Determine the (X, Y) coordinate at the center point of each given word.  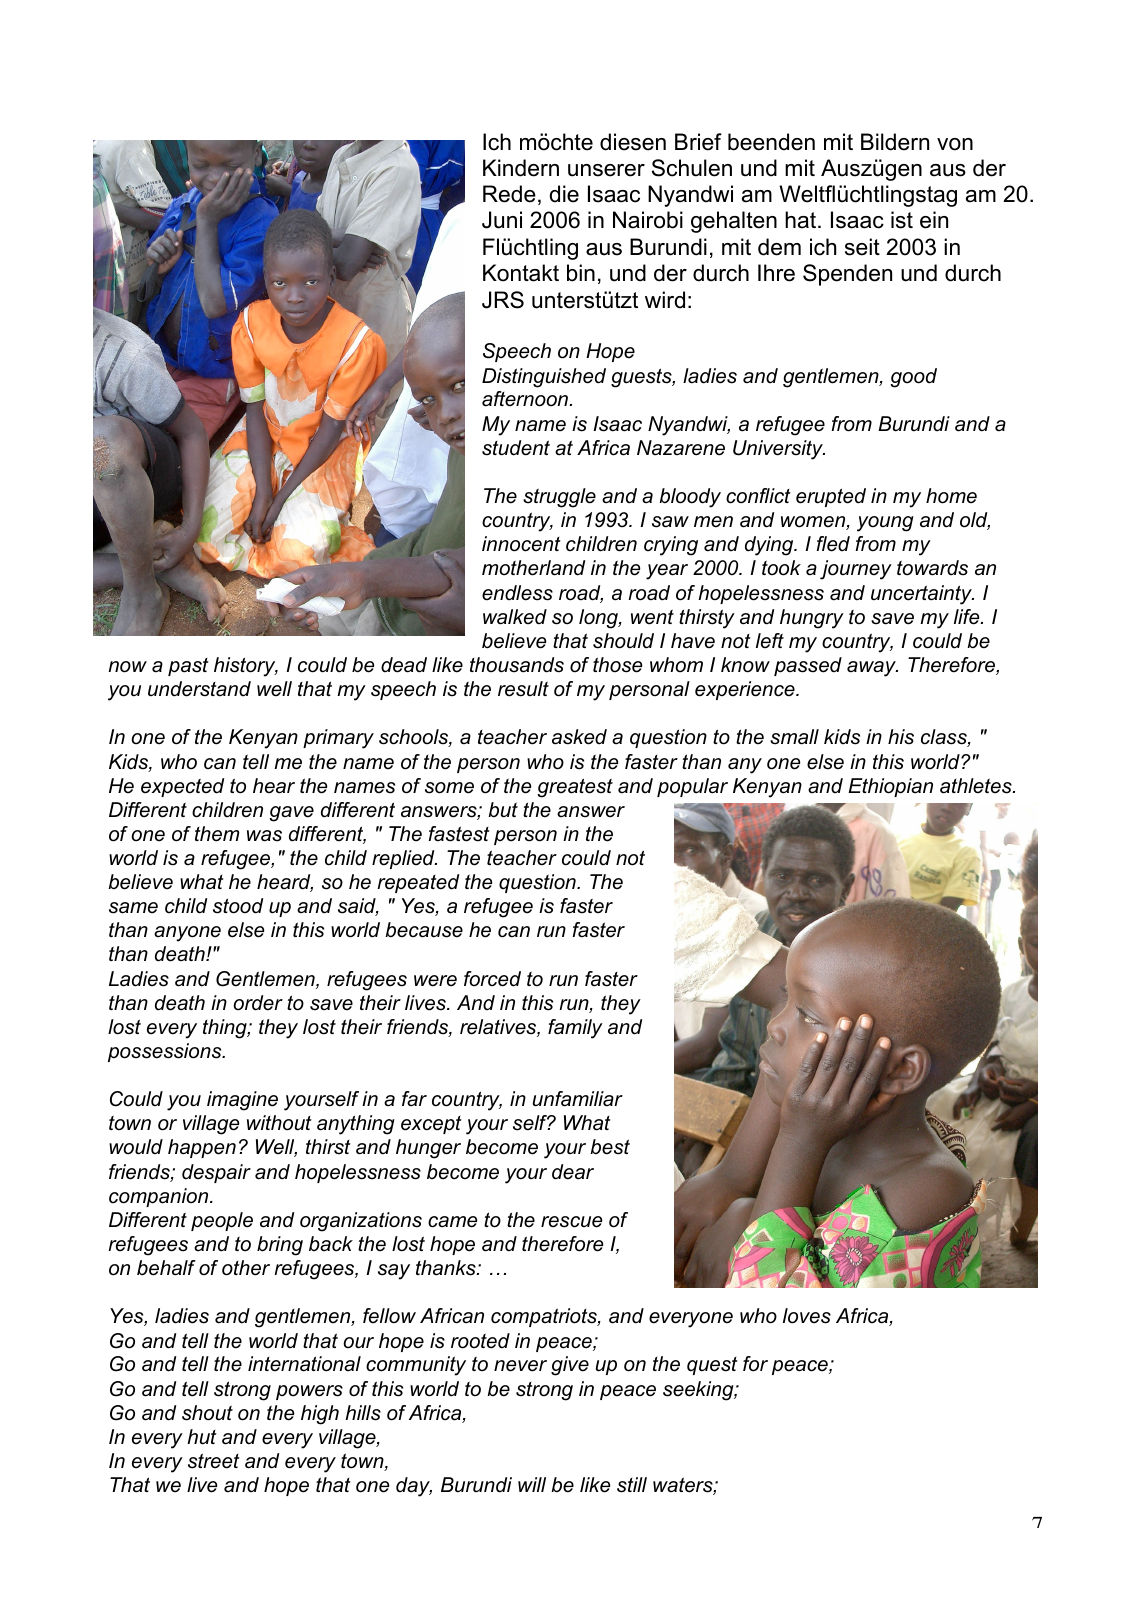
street (214, 1461)
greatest (575, 788)
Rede (509, 194)
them (217, 834)
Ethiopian (890, 787)
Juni (502, 220)
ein (934, 220)
